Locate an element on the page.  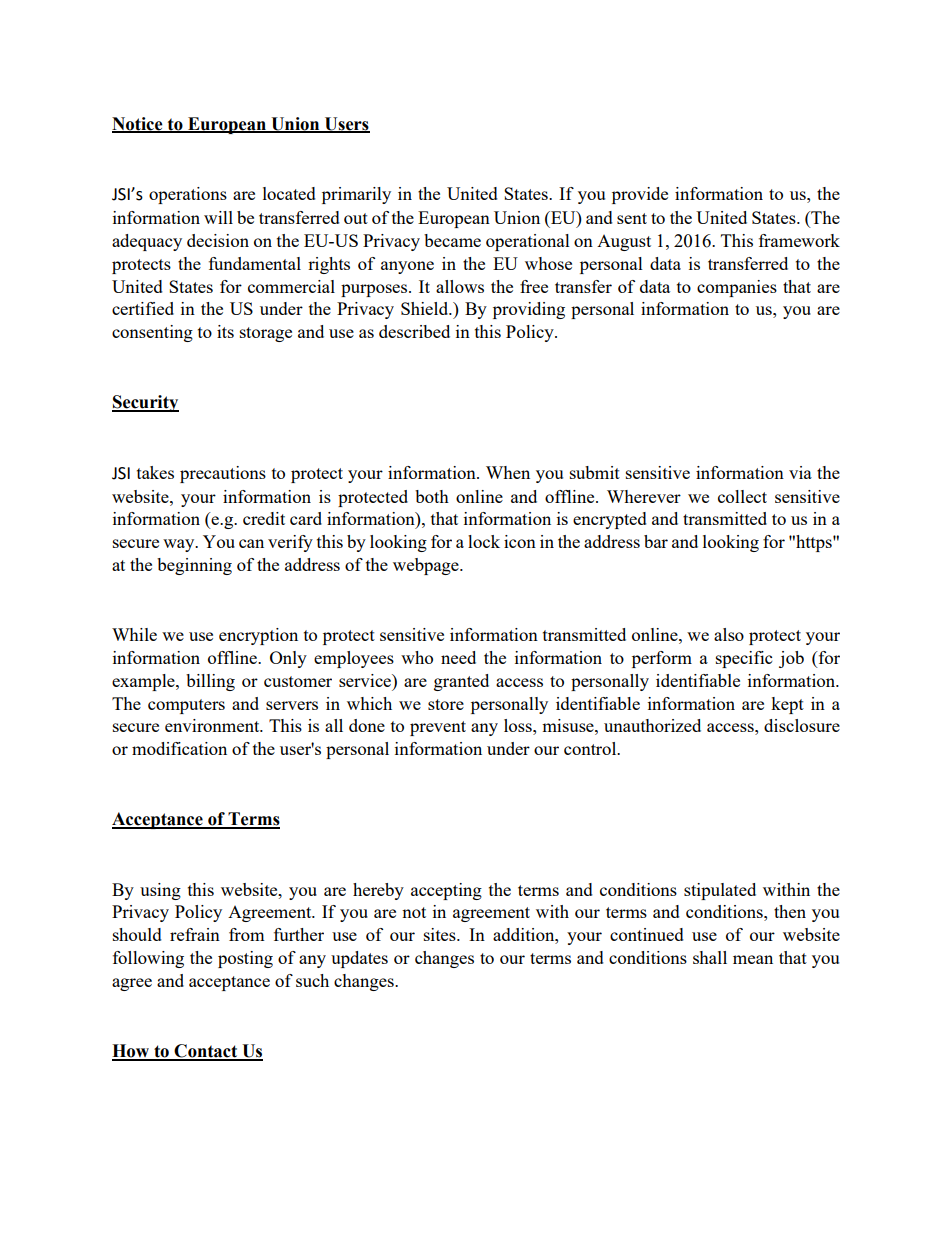
also is located at coordinates (729, 634).
